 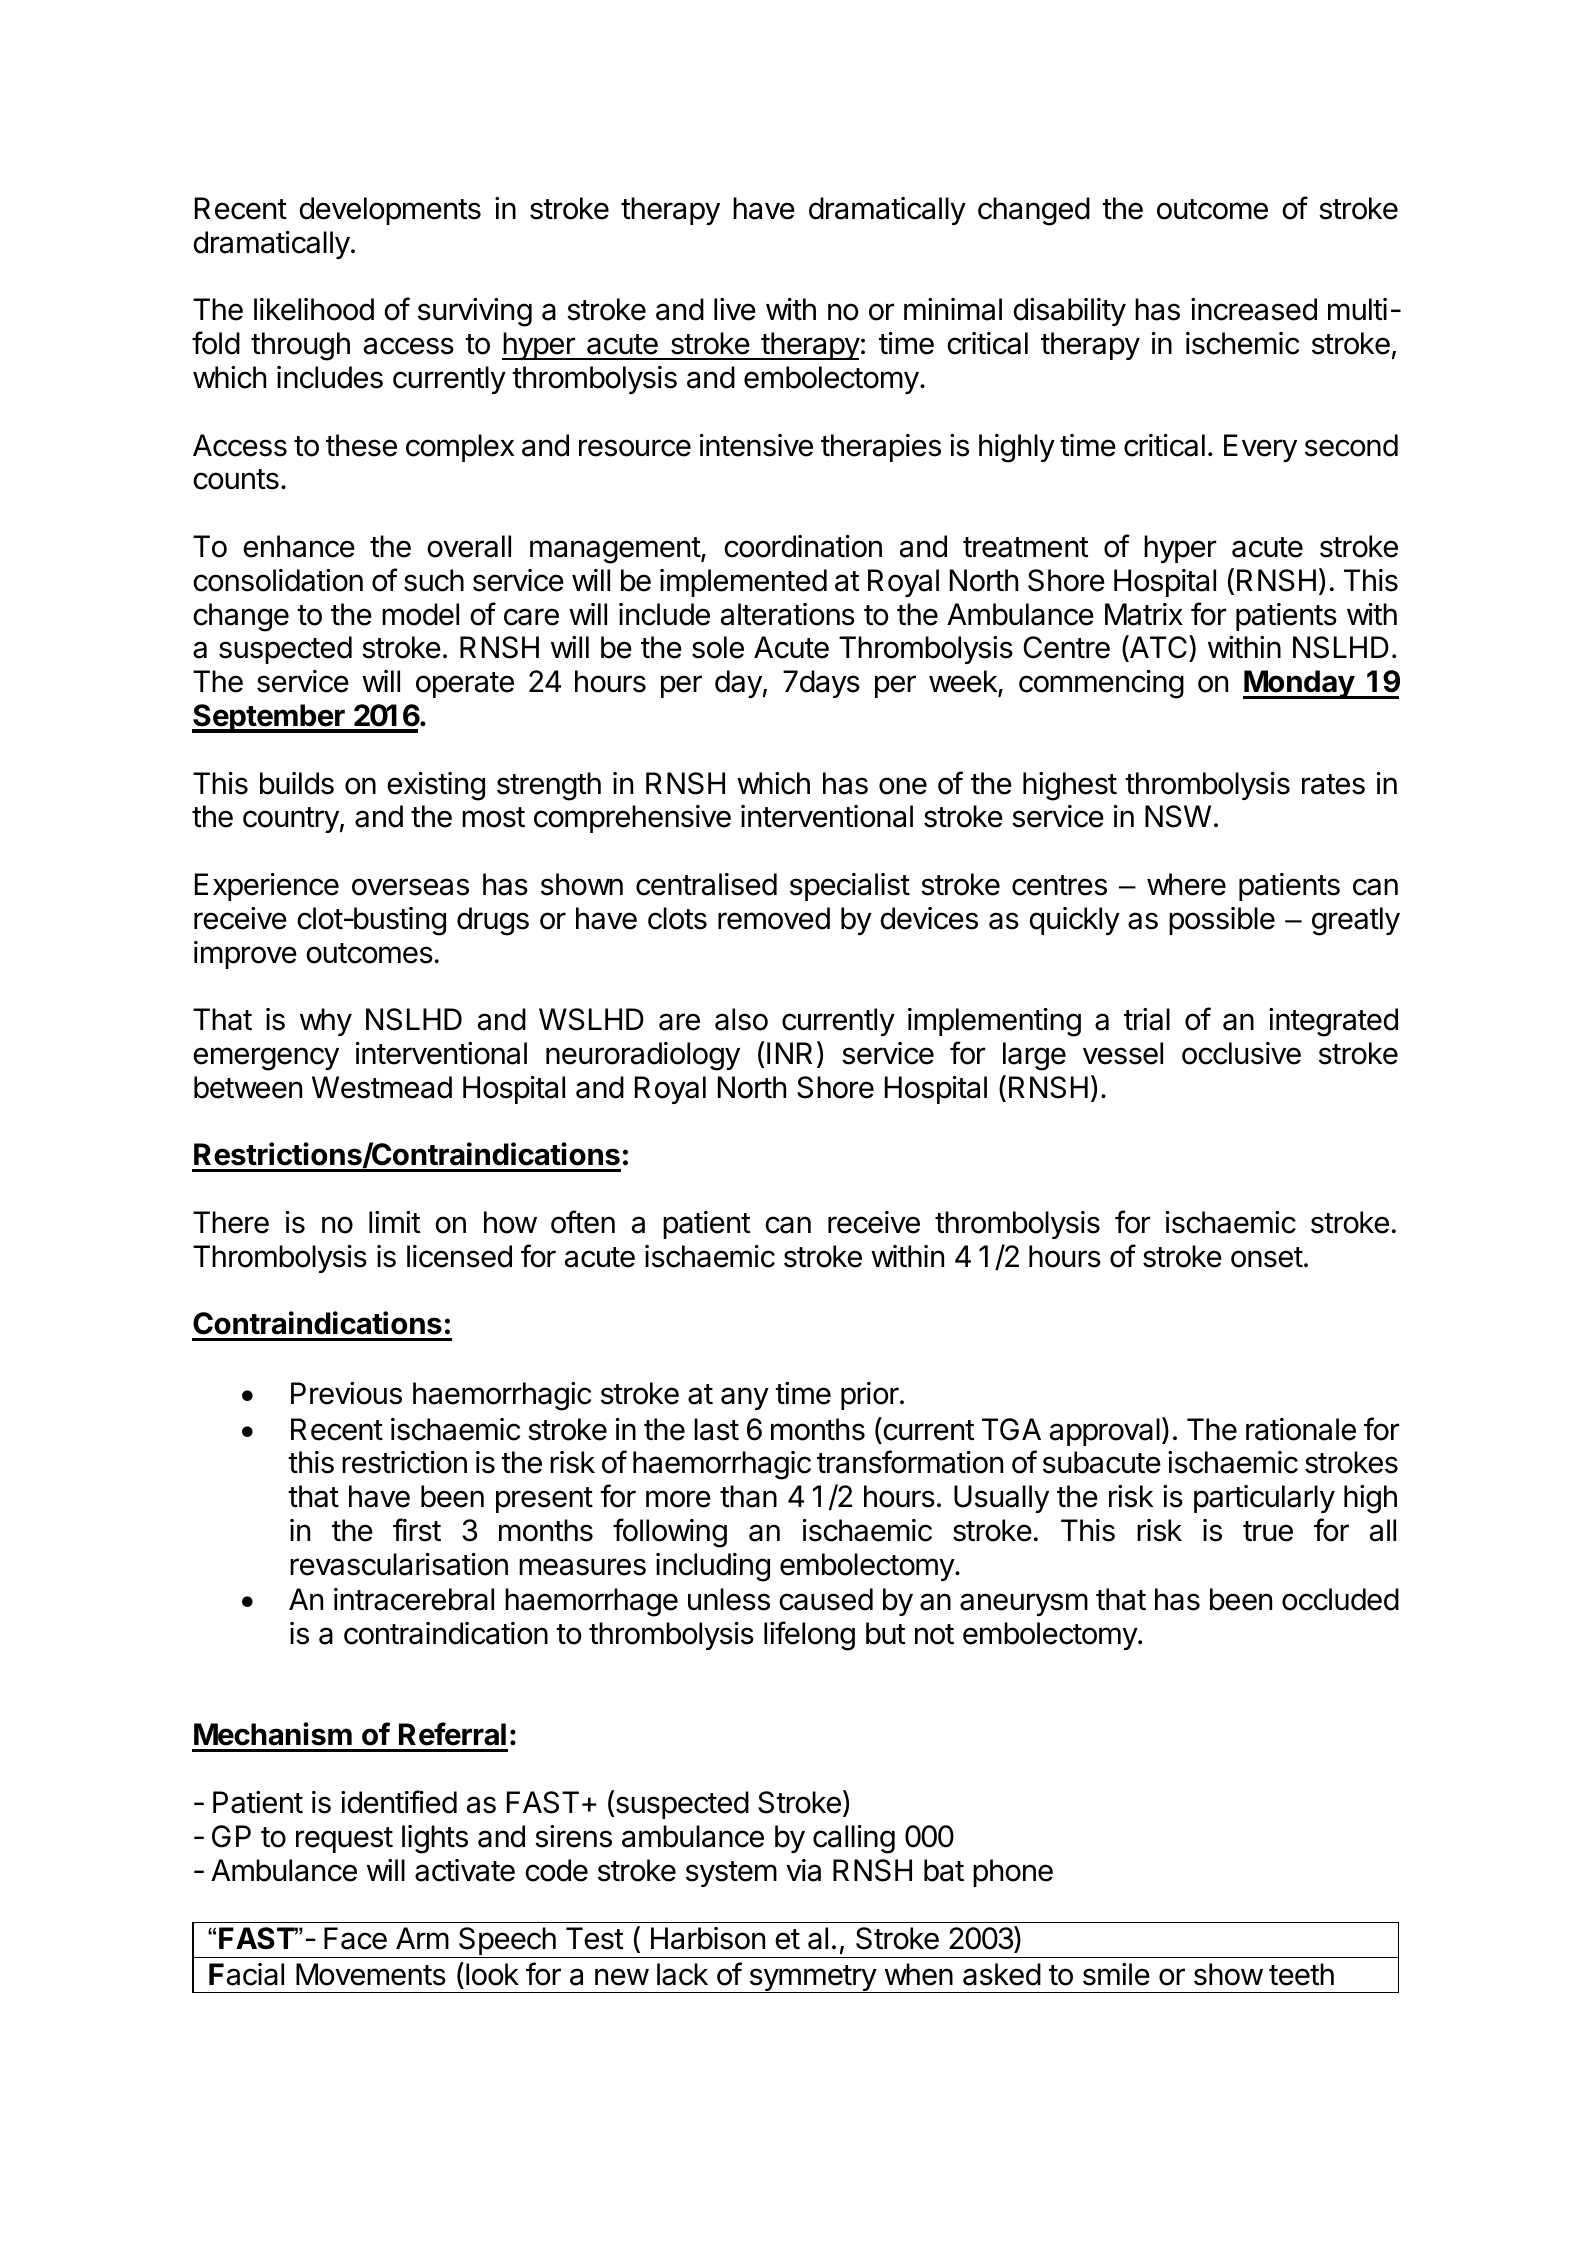 What do you see at coordinates (745, 1398) in the page?
I see `any` at bounding box center [745, 1398].
